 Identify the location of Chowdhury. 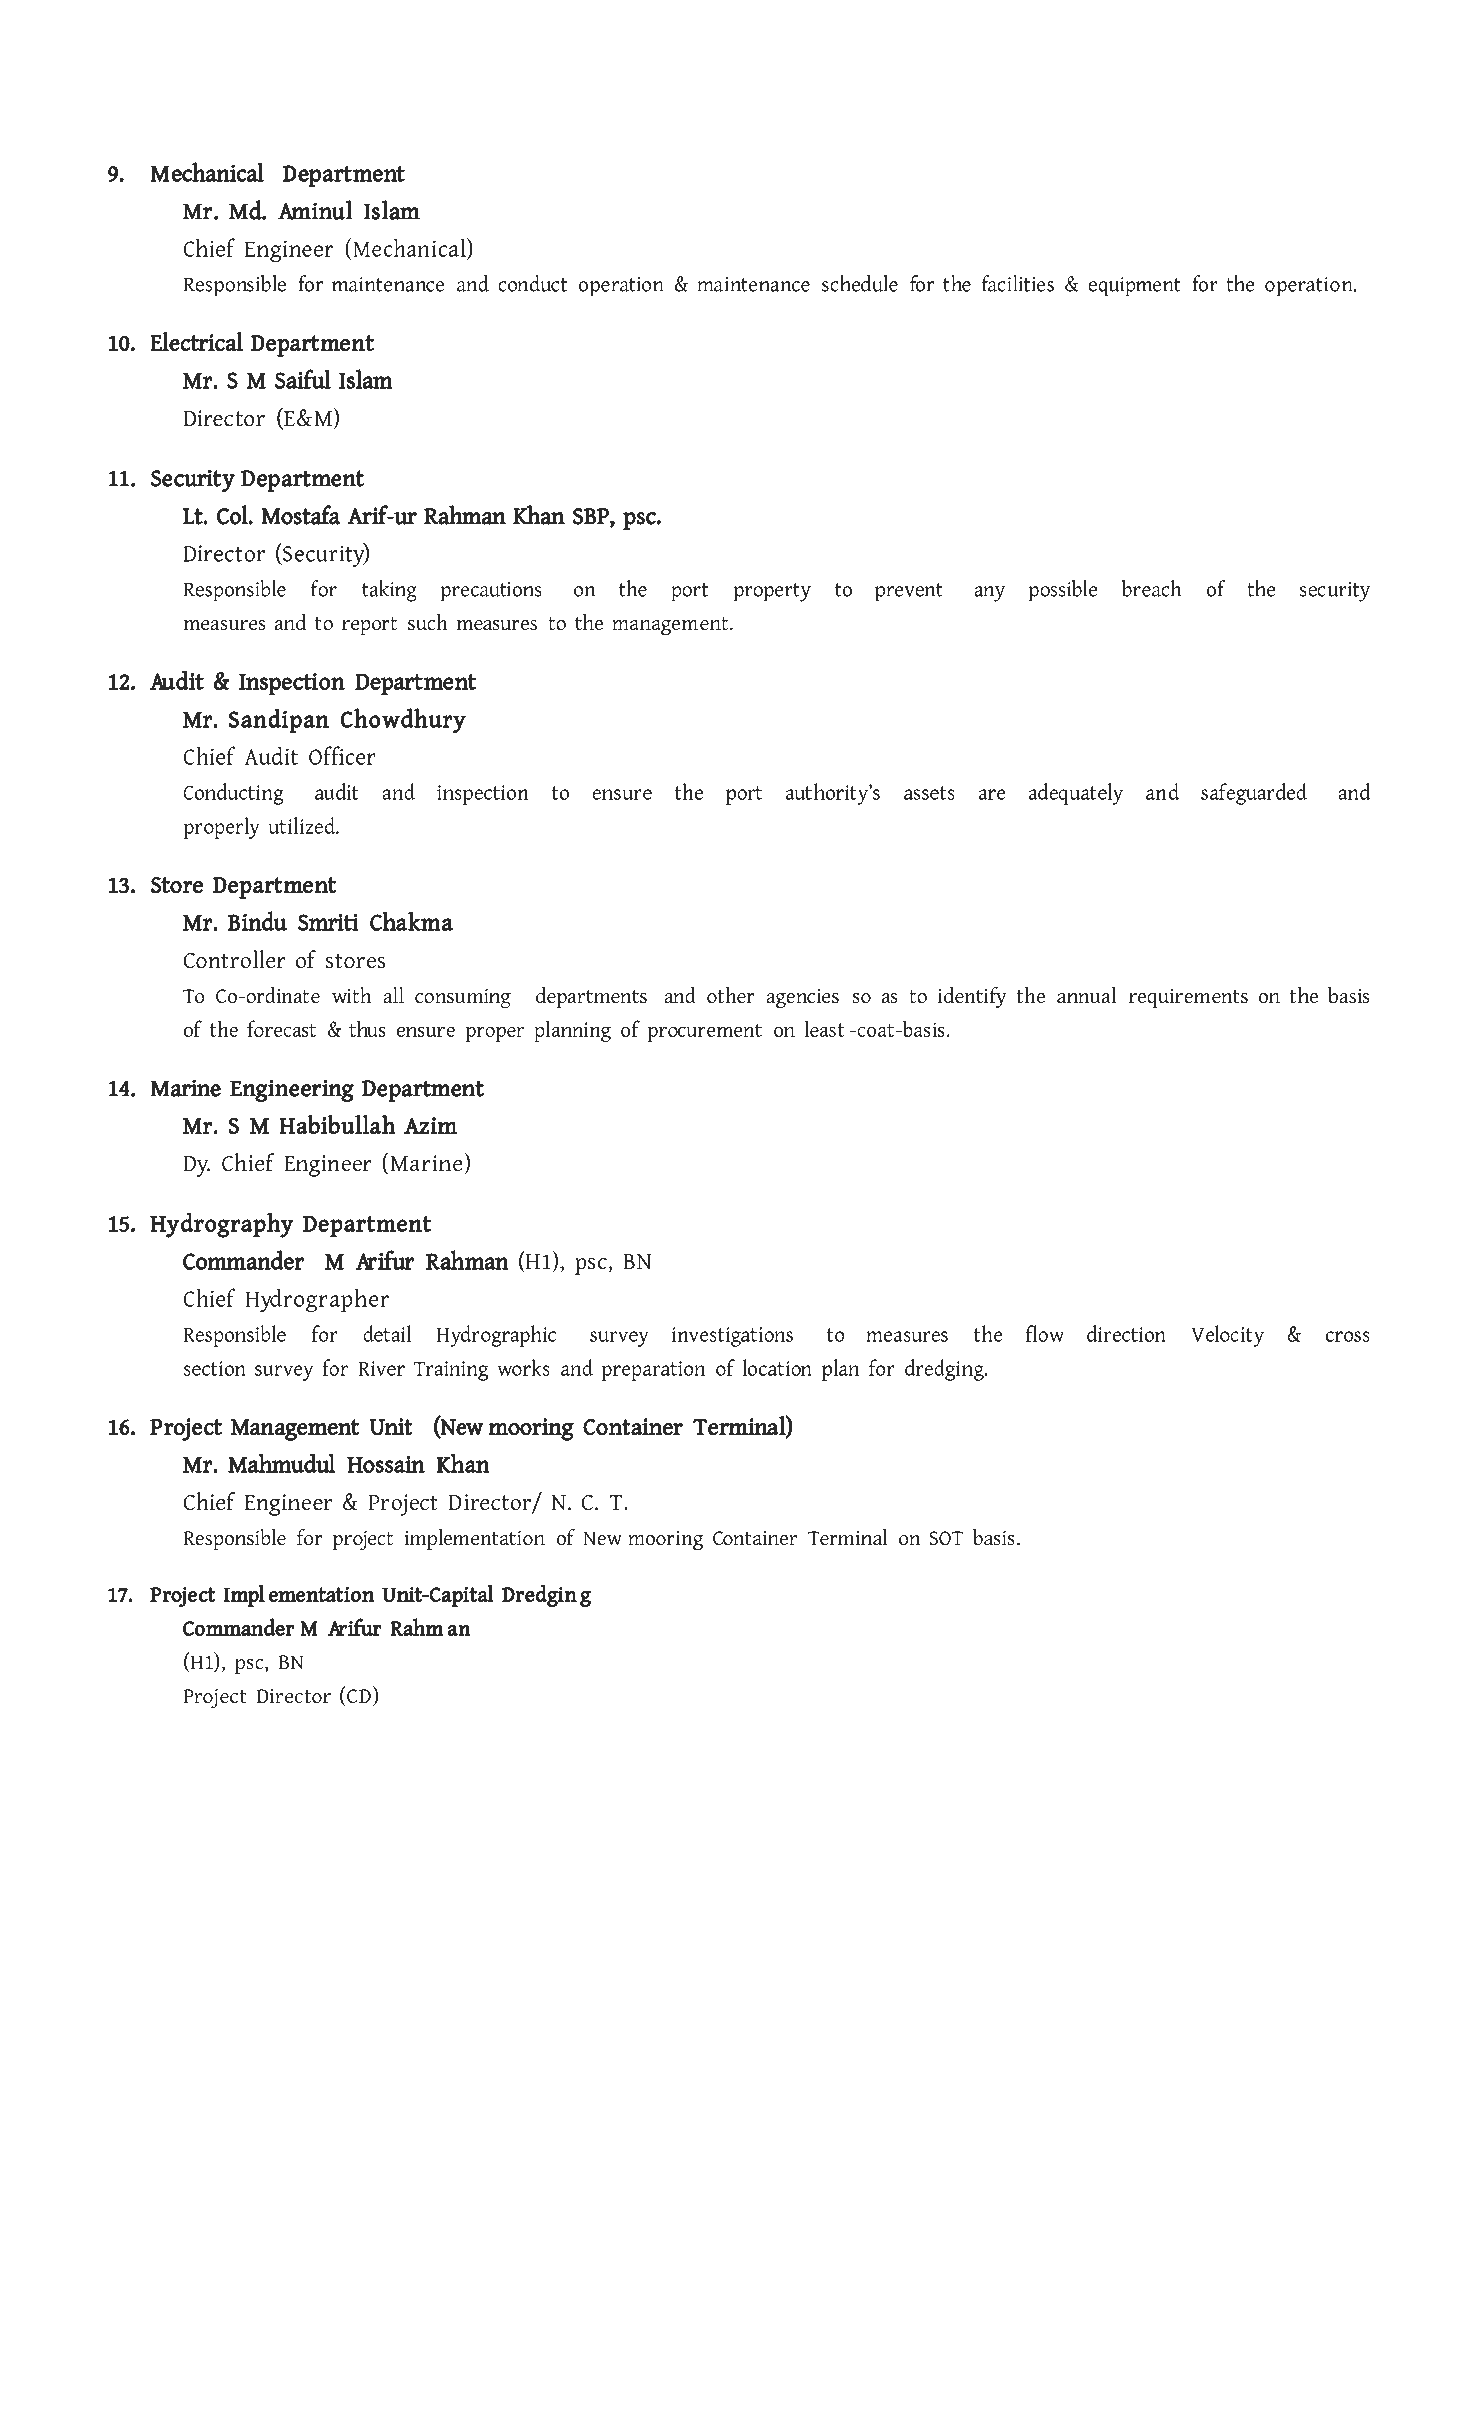
(403, 721).
